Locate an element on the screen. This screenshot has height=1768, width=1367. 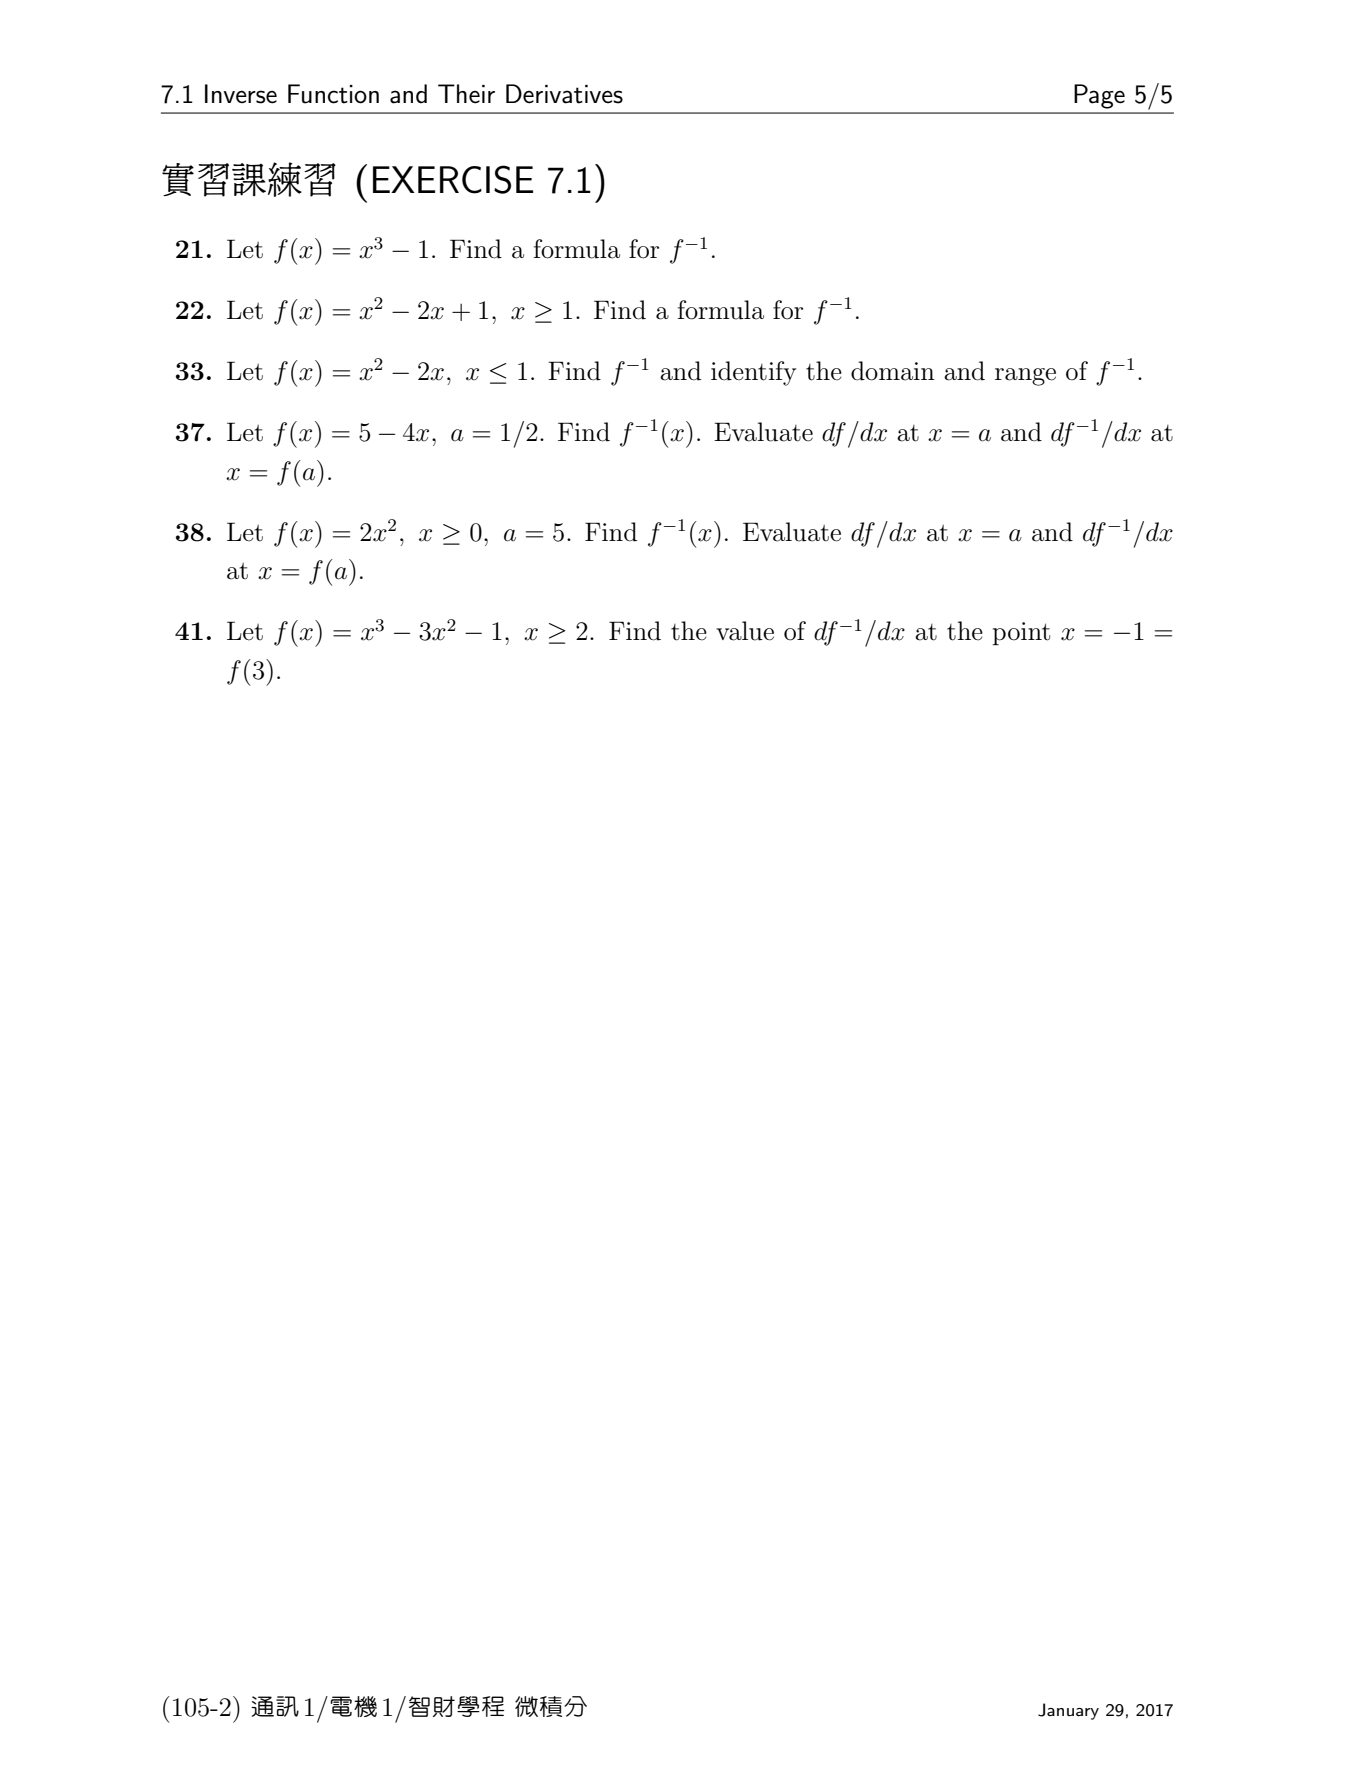
identify is located at coordinates (753, 373).
